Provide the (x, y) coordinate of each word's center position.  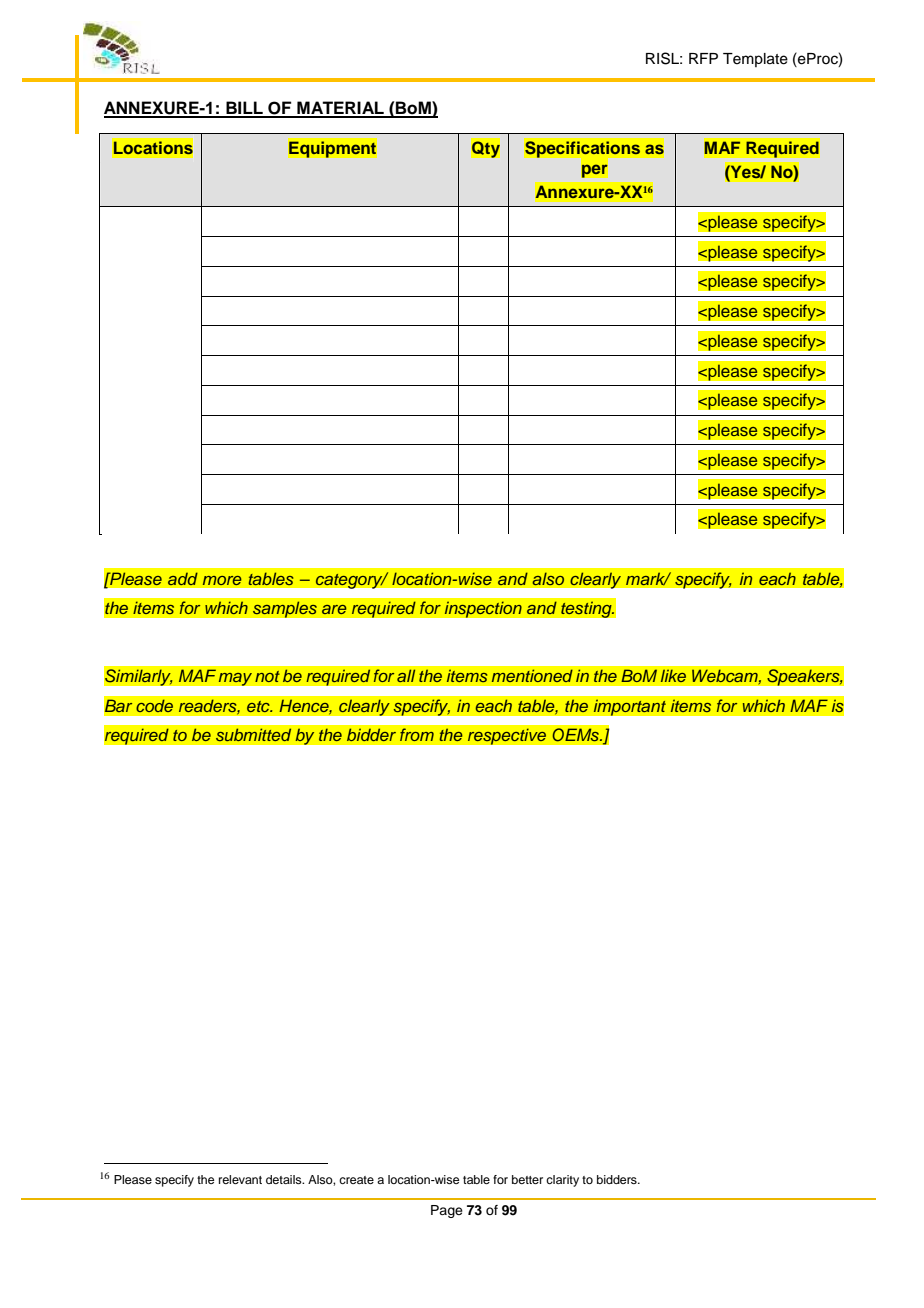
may (235, 679)
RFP (703, 58)
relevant (240, 1179)
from (416, 735)
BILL (244, 109)
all (406, 675)
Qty (485, 148)
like (673, 675)
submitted (253, 735)
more (222, 580)
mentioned (532, 675)
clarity (562, 1181)
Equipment (332, 148)
